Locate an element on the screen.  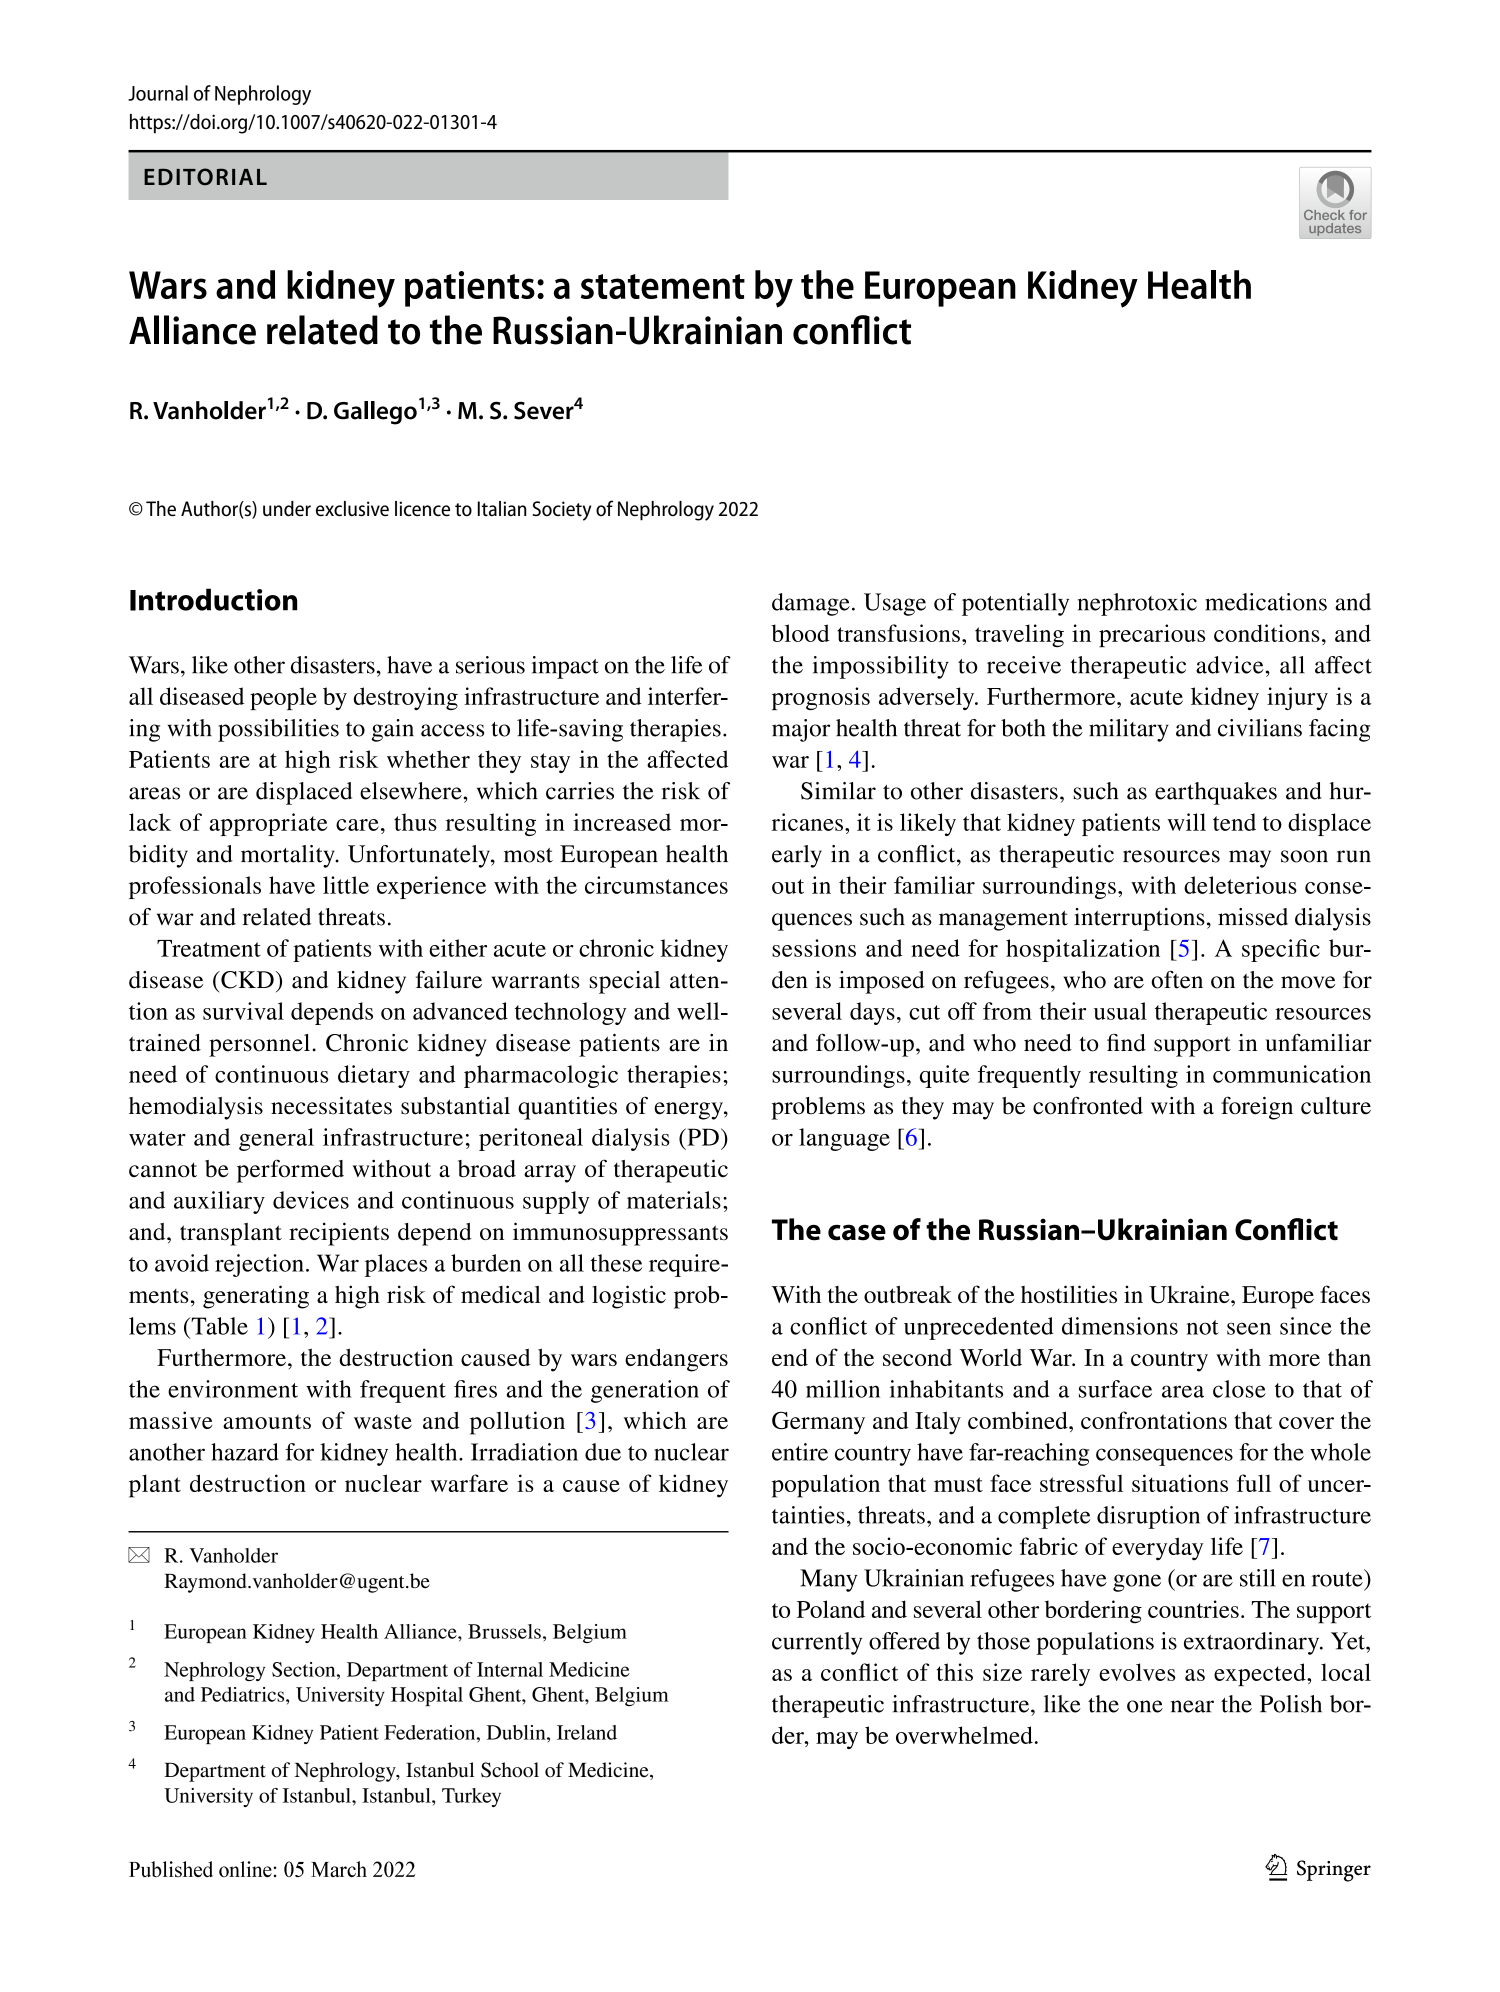
EDITORIAL is located at coordinates (205, 177).
